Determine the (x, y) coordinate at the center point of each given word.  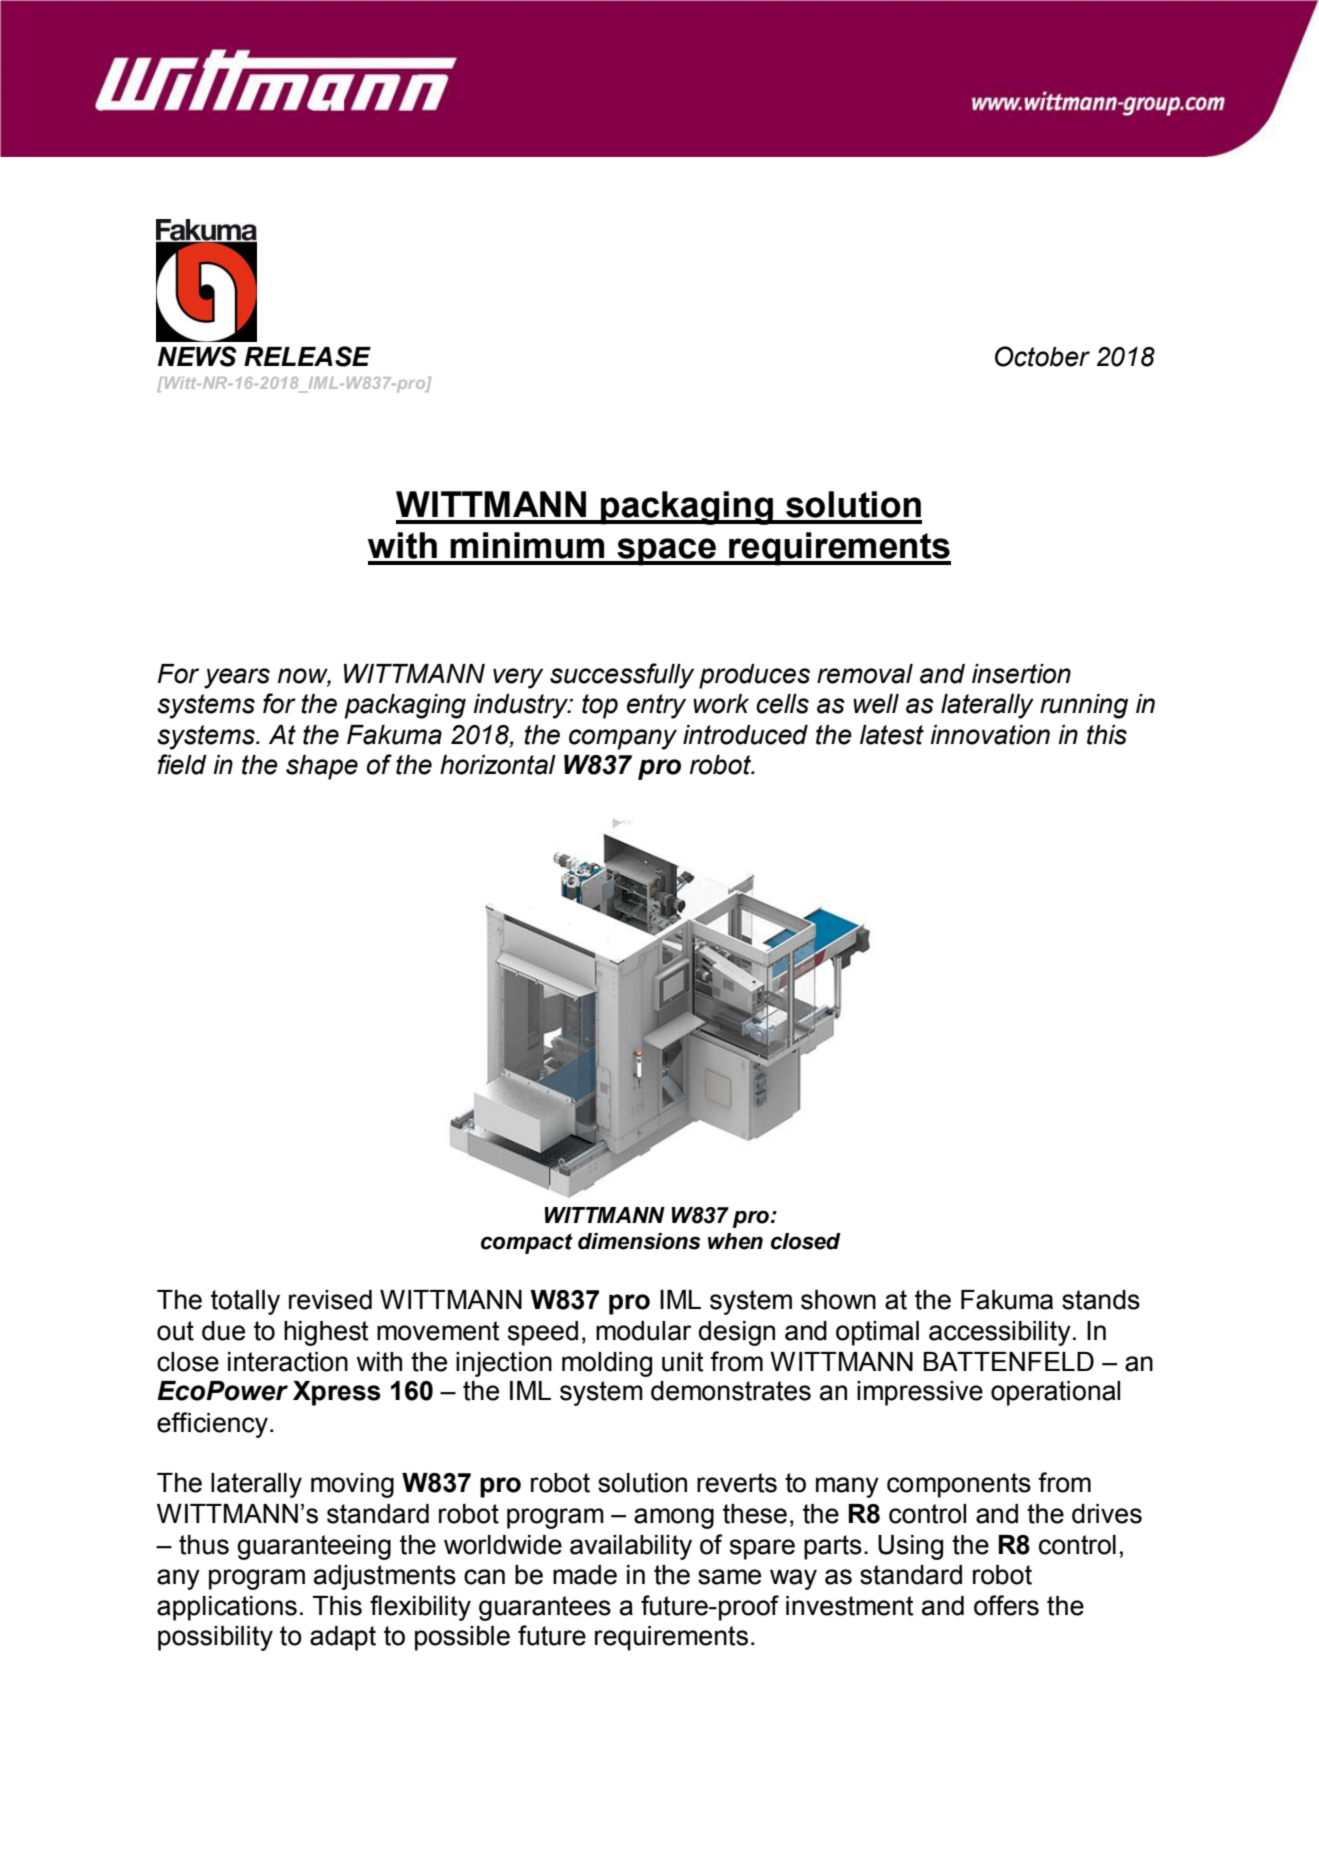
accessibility (1000, 1333)
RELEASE (307, 356)
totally (245, 1302)
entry (656, 706)
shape (322, 767)
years (237, 678)
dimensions (639, 1241)
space (666, 552)
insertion (1021, 674)
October (1042, 356)
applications (227, 1608)
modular (643, 1331)
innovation (990, 735)
